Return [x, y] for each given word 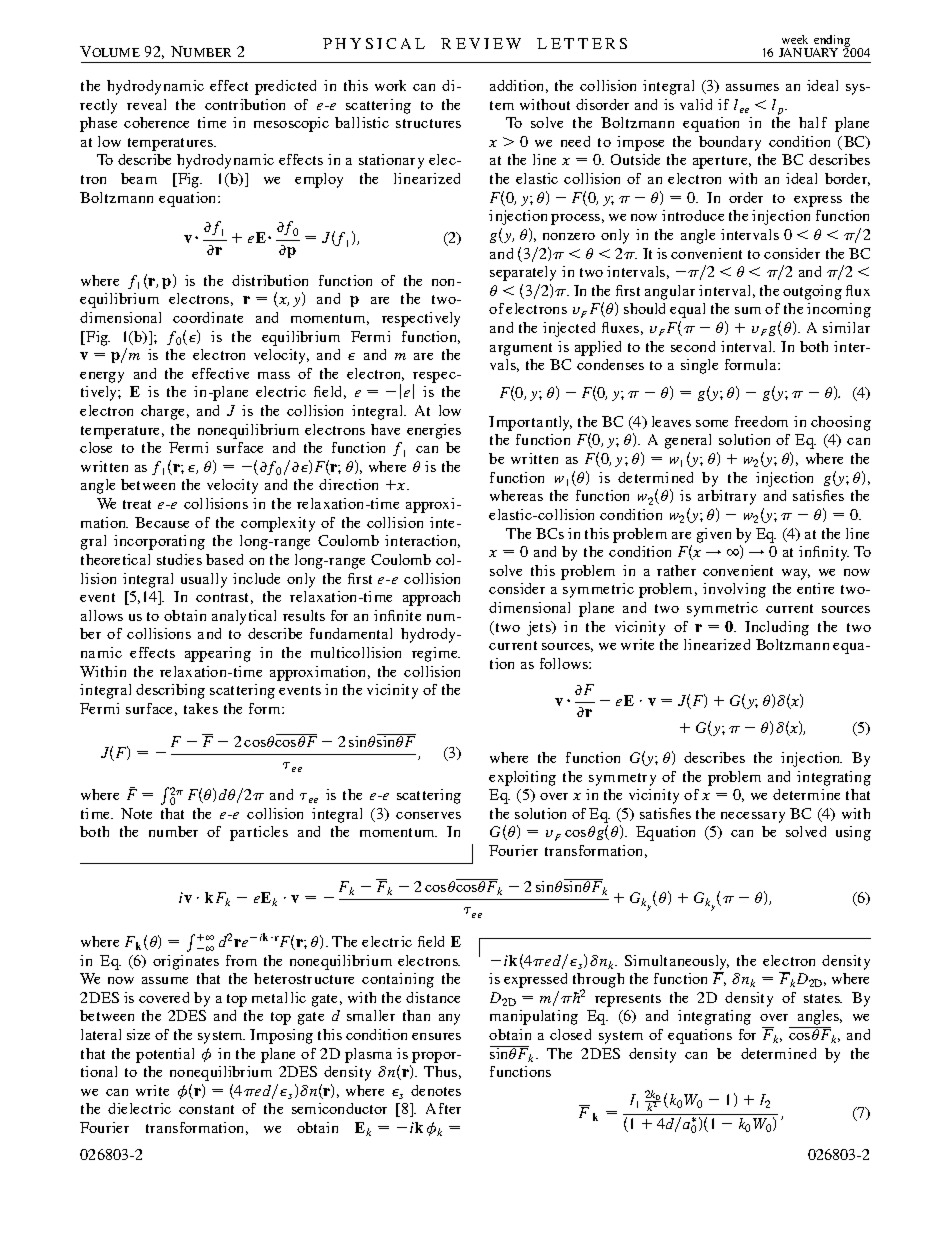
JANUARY [808, 52]
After [443, 1108]
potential [165, 1055]
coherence [156, 122]
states [823, 998]
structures [428, 123]
